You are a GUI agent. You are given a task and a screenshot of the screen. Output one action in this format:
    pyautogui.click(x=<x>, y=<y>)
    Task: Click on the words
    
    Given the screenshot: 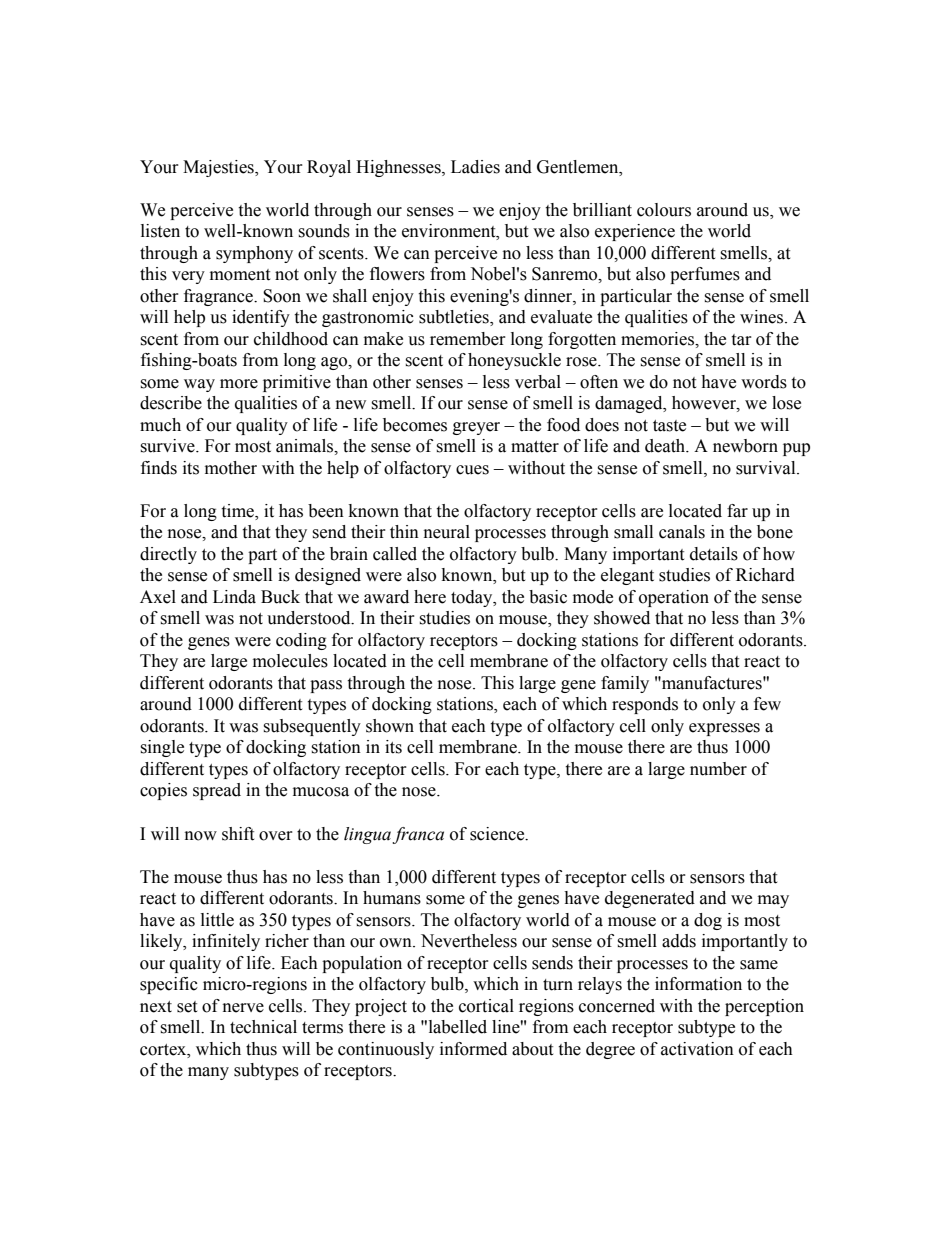 What is the action you would take?
    pyautogui.click(x=764, y=382)
